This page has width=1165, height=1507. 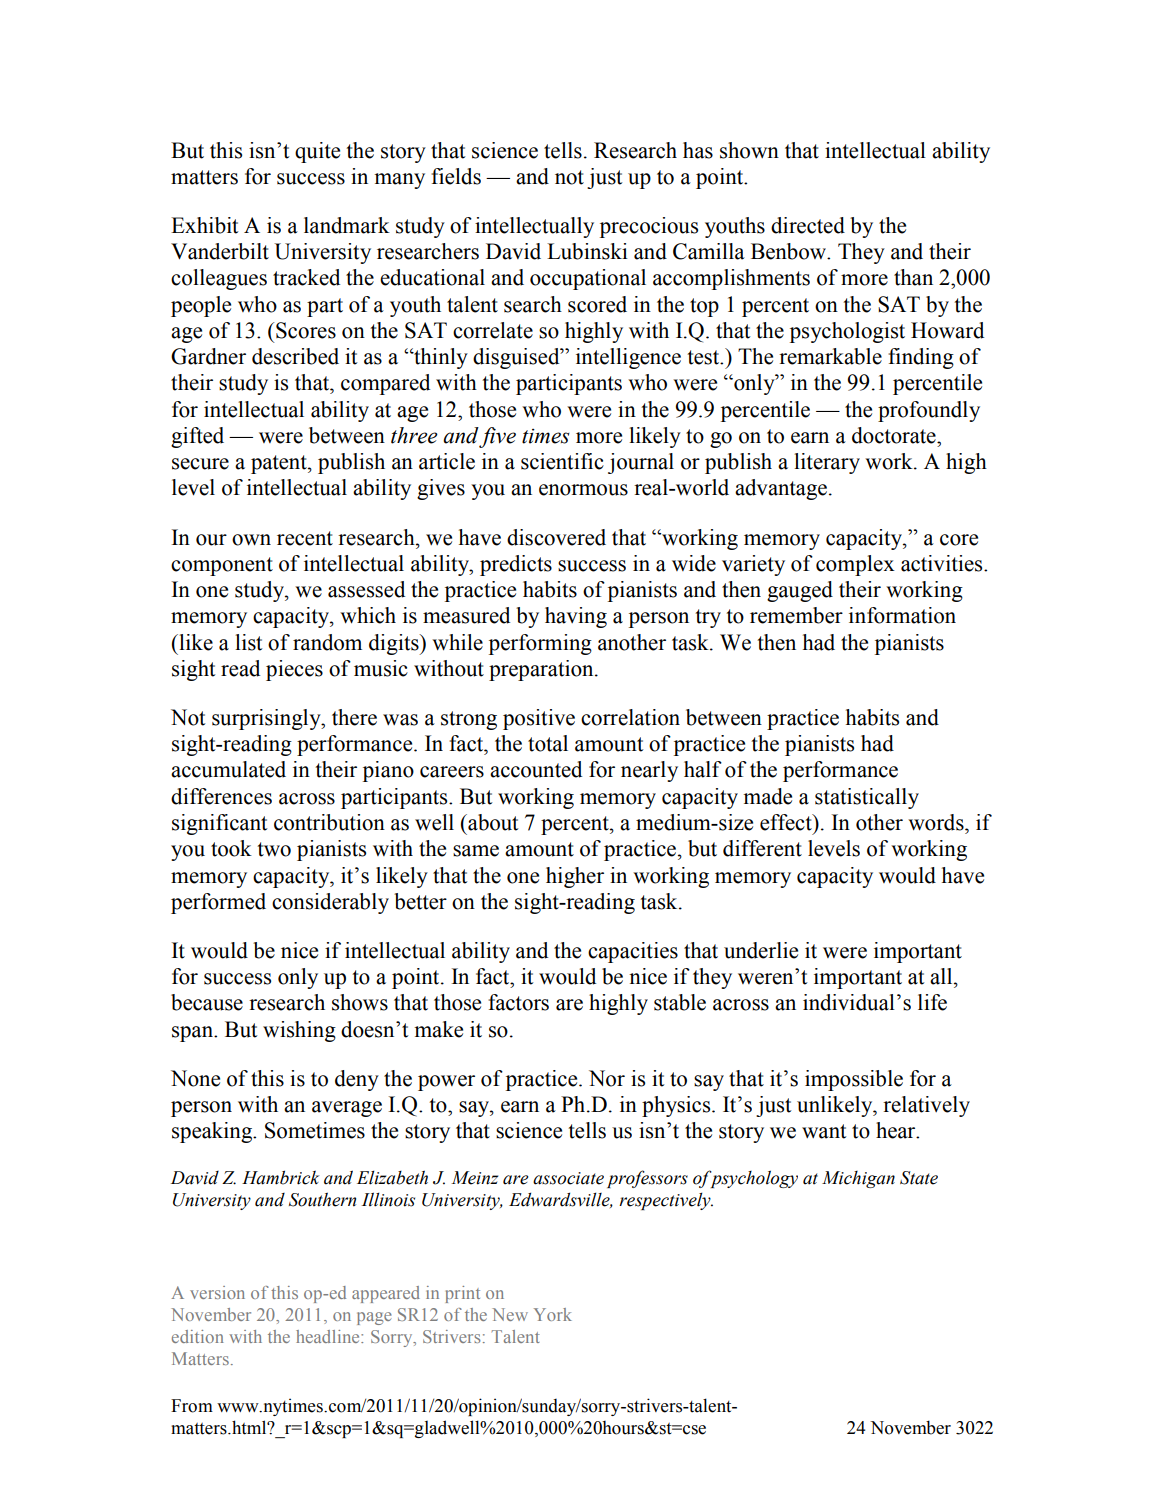 What do you see at coordinates (329, 1336) in the page?
I see `headline` at bounding box center [329, 1336].
